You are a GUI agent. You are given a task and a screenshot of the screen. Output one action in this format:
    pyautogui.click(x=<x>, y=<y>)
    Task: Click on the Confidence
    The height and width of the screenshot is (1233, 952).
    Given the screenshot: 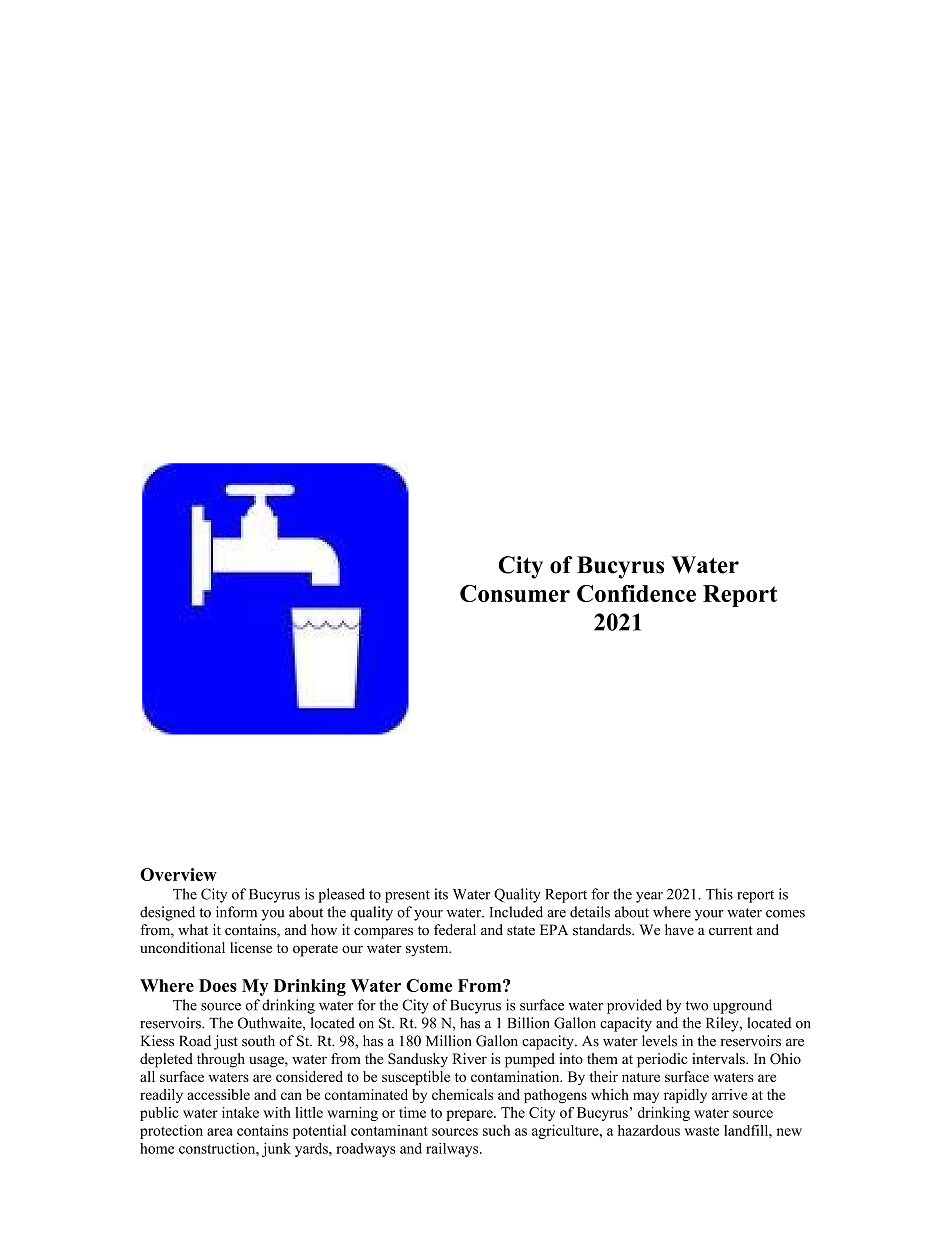 What is the action you would take?
    pyautogui.click(x=636, y=593)
